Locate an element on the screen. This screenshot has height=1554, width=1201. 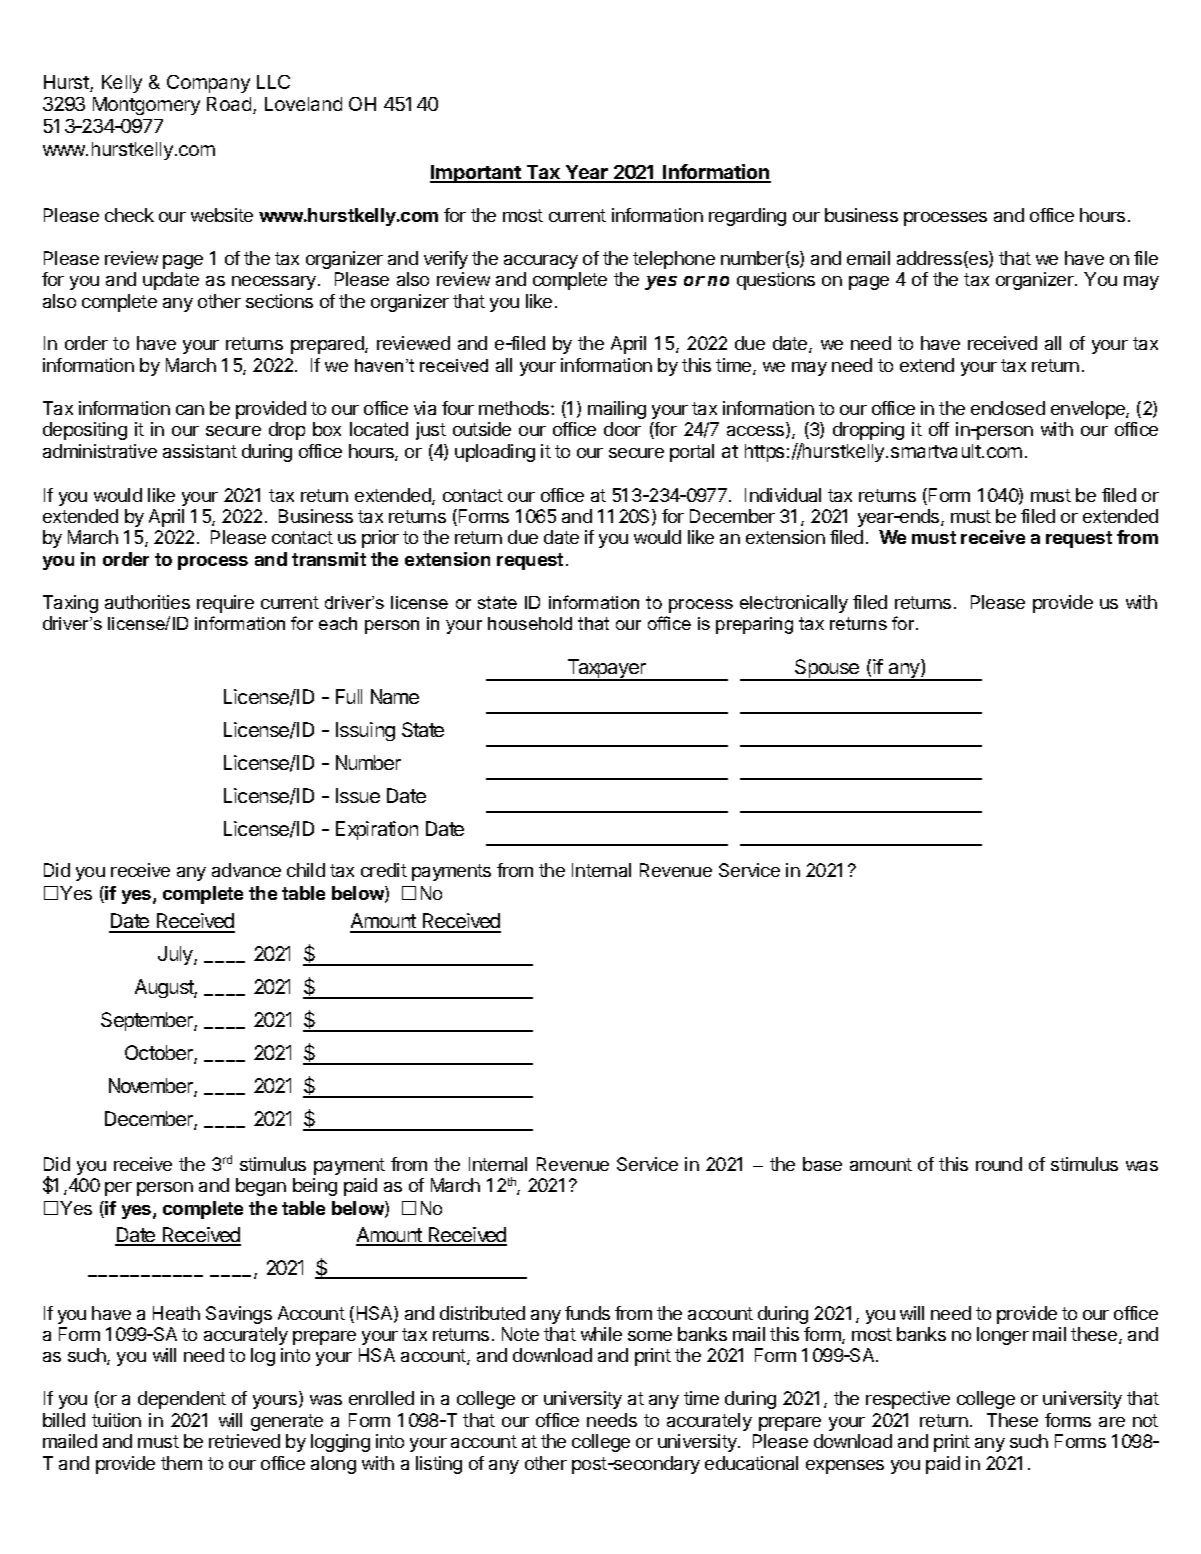
base is located at coordinates (822, 1164).
